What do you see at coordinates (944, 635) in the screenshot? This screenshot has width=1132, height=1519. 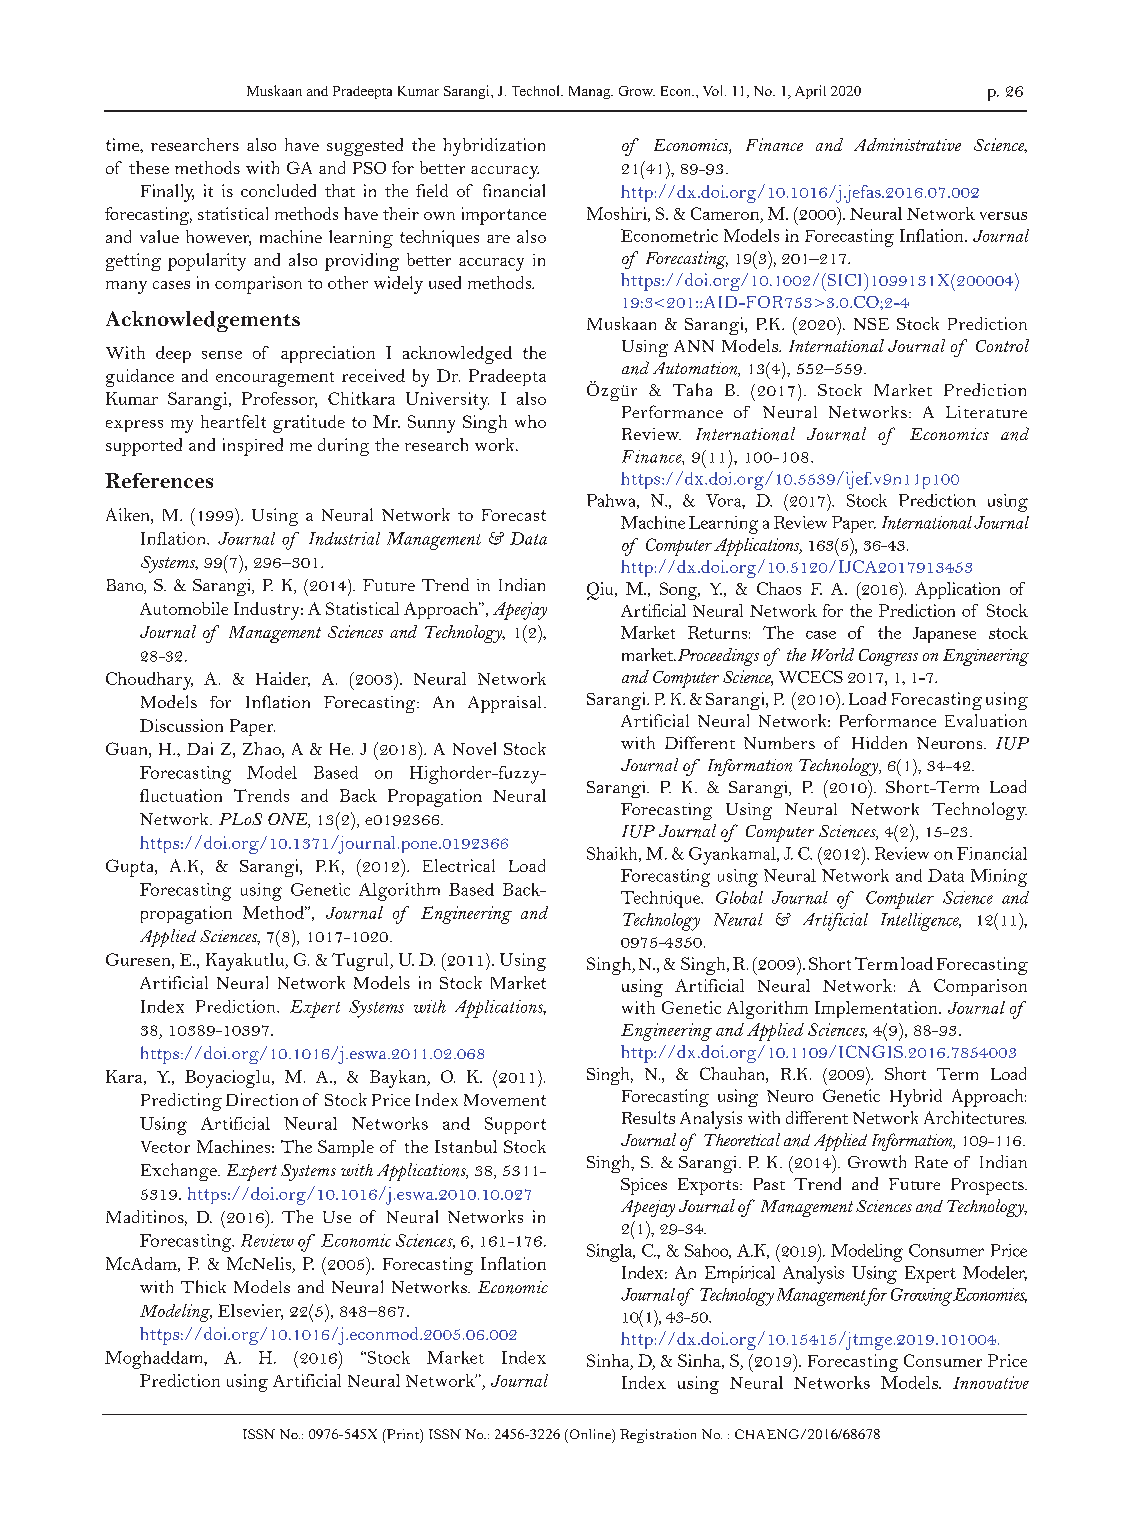 I see `Japanese` at bounding box center [944, 635].
